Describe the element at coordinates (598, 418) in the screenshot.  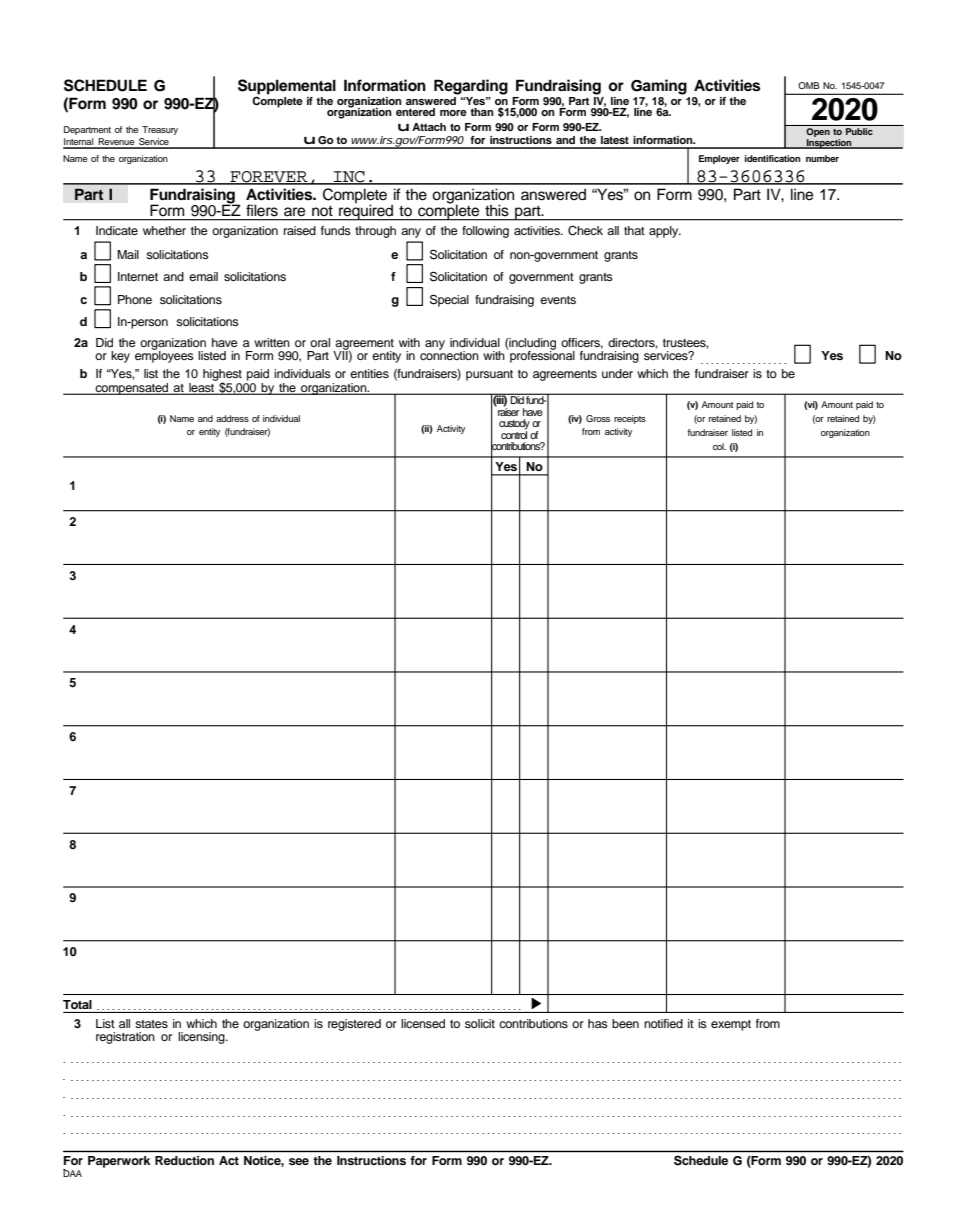
I see `Gross` at that location.
